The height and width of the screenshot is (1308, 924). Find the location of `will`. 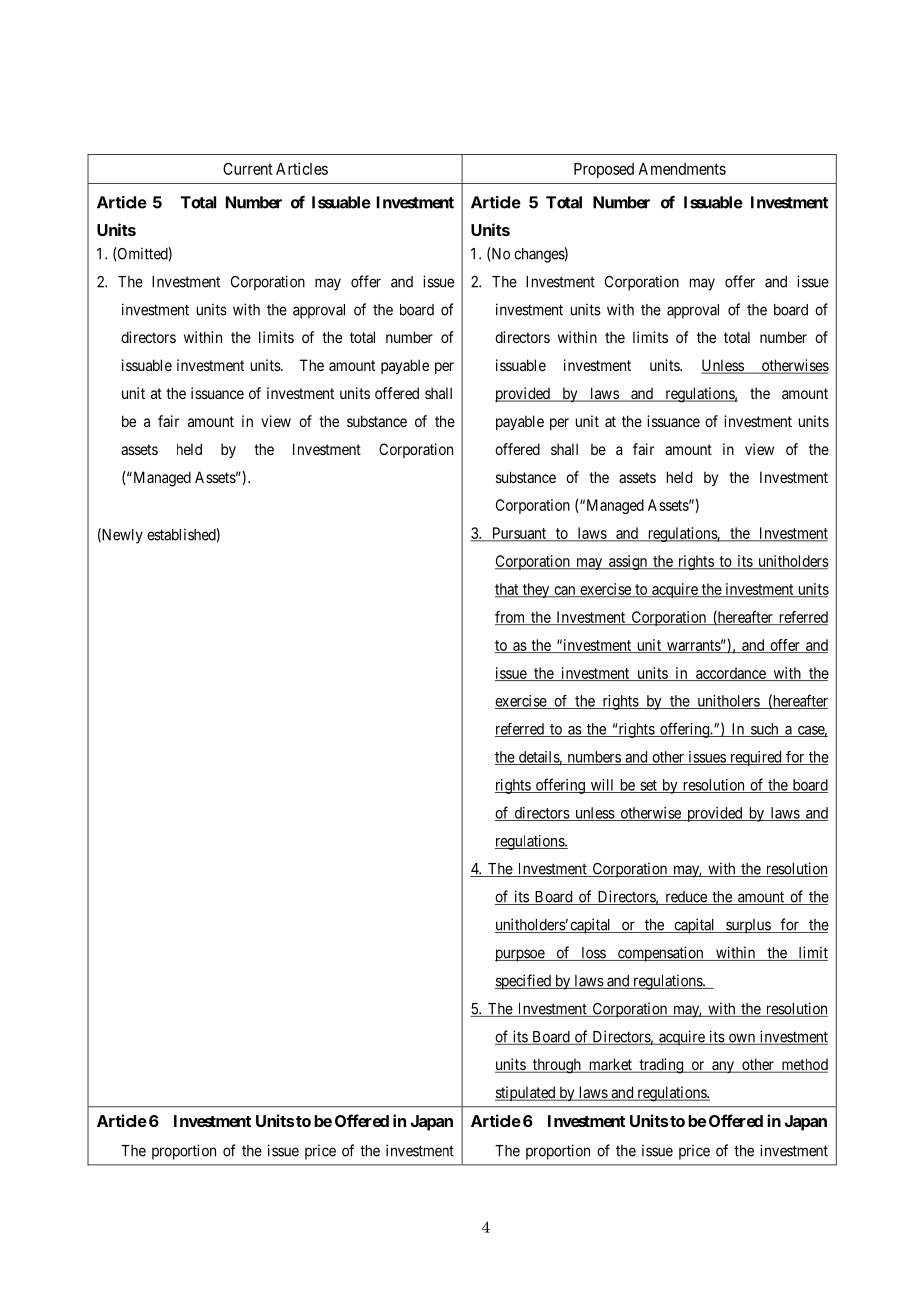

will is located at coordinates (602, 786).
